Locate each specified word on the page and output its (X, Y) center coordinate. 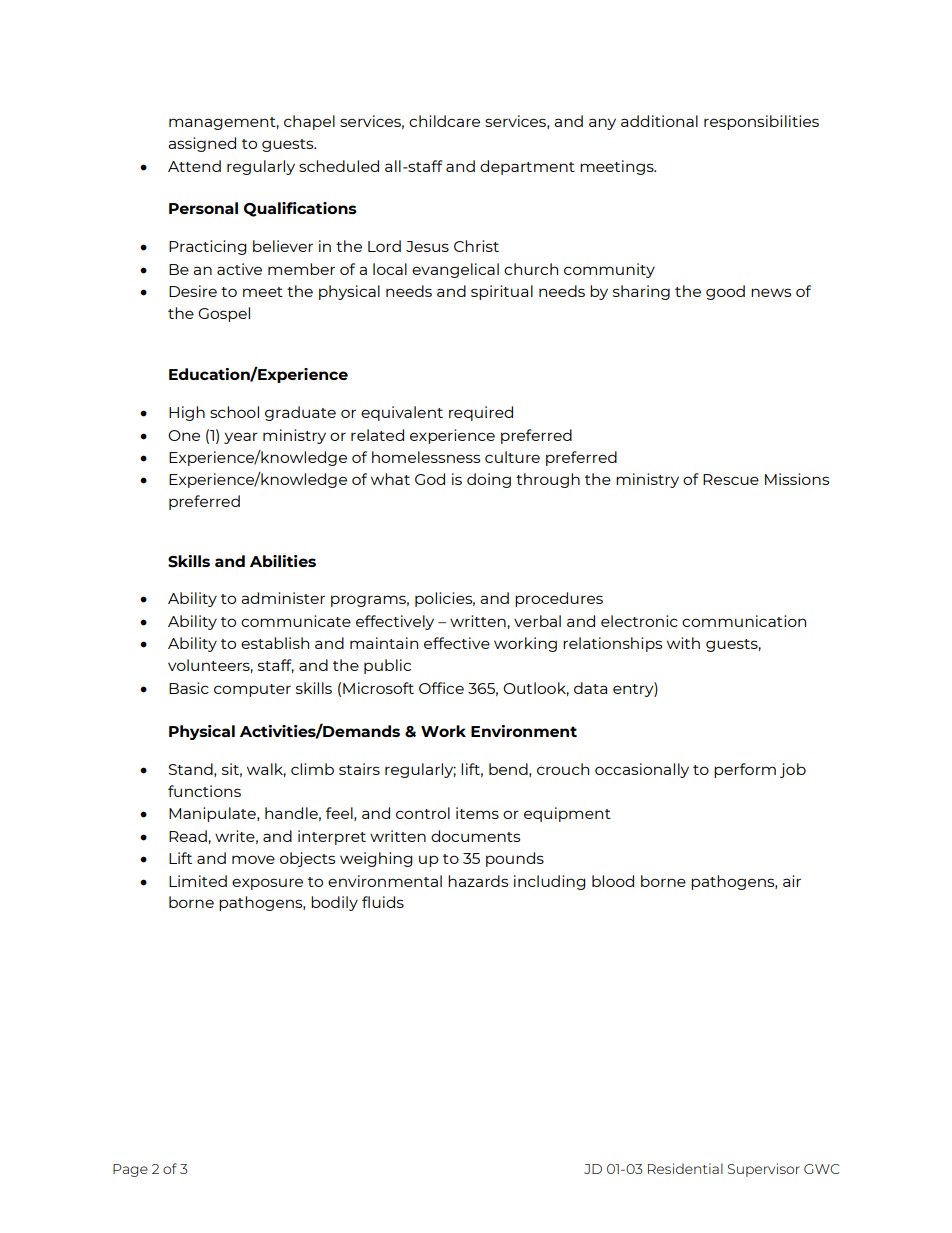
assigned (202, 144)
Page (130, 1170)
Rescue (731, 479)
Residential (685, 1168)
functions (204, 791)
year (241, 438)
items (477, 813)
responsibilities (761, 122)
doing (489, 480)
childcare (444, 121)
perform (745, 770)
